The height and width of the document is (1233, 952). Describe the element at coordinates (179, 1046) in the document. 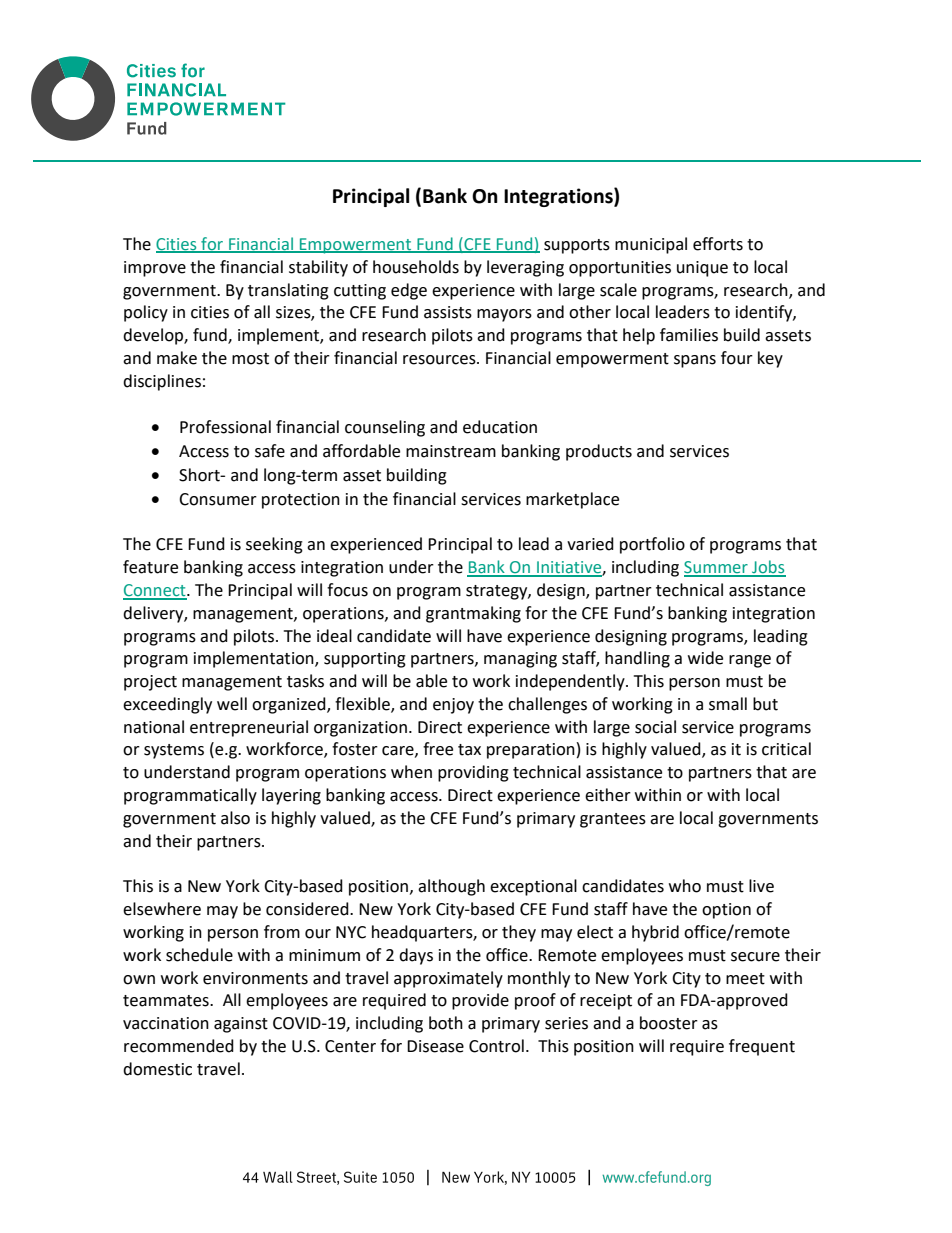

I see `recommended` at that location.
